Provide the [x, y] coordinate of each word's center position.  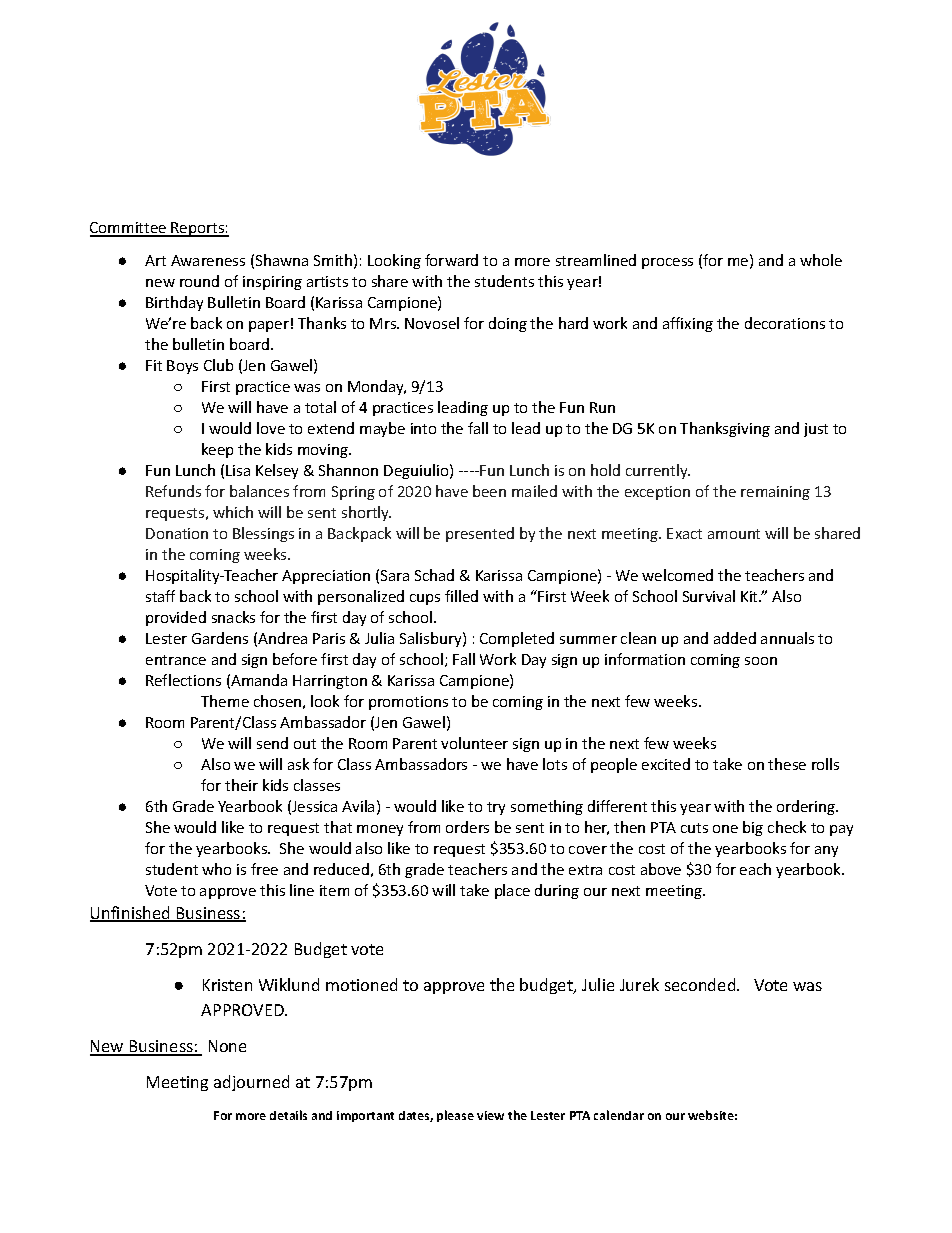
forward [451, 260]
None [227, 1046]
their [241, 785]
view [490, 1115]
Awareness [208, 260]
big [753, 828]
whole [821, 260]
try [496, 808]
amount [734, 534]
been [489, 491]
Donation [177, 533]
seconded [701, 984]
